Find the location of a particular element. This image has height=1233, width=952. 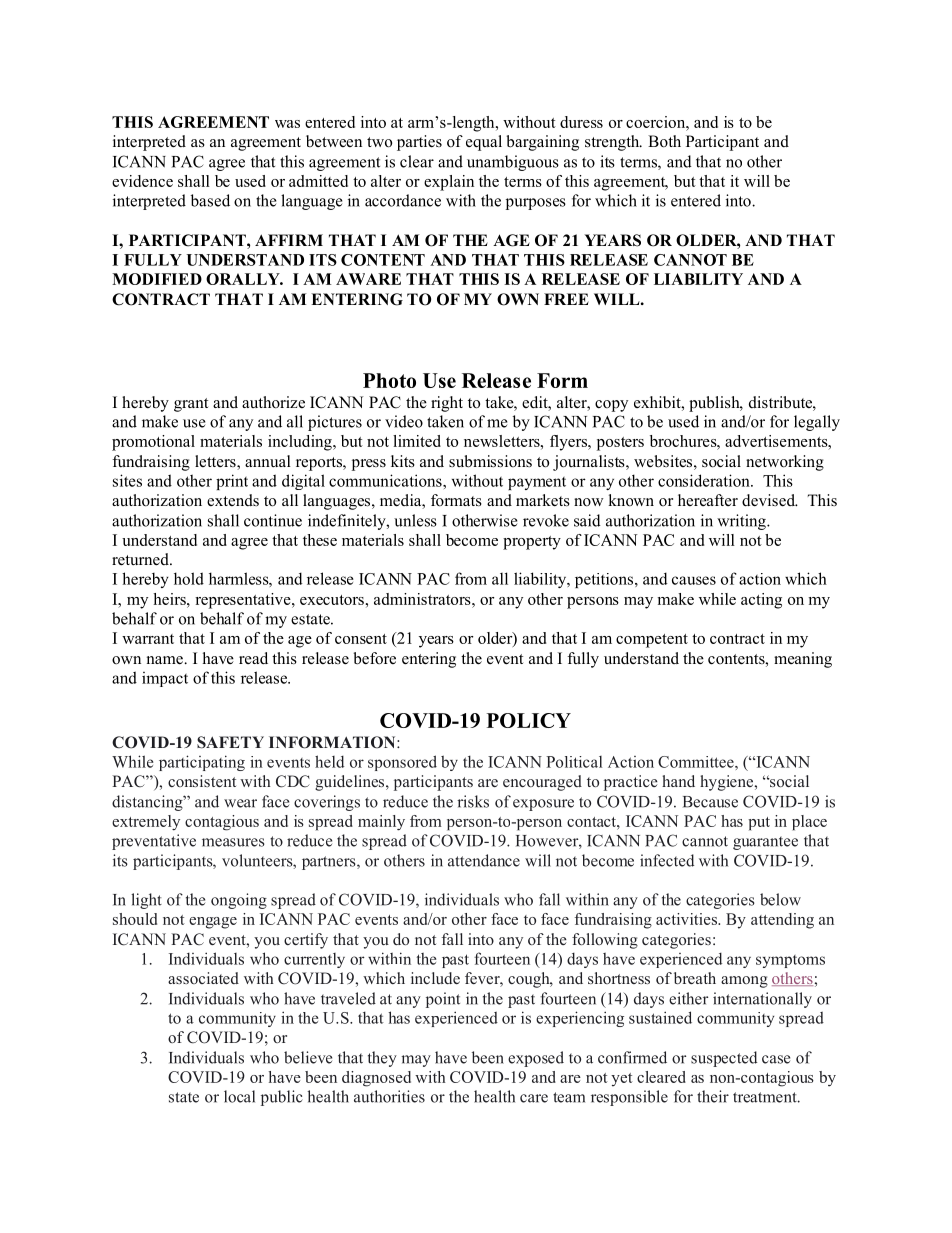

administrators is located at coordinates (423, 599).
